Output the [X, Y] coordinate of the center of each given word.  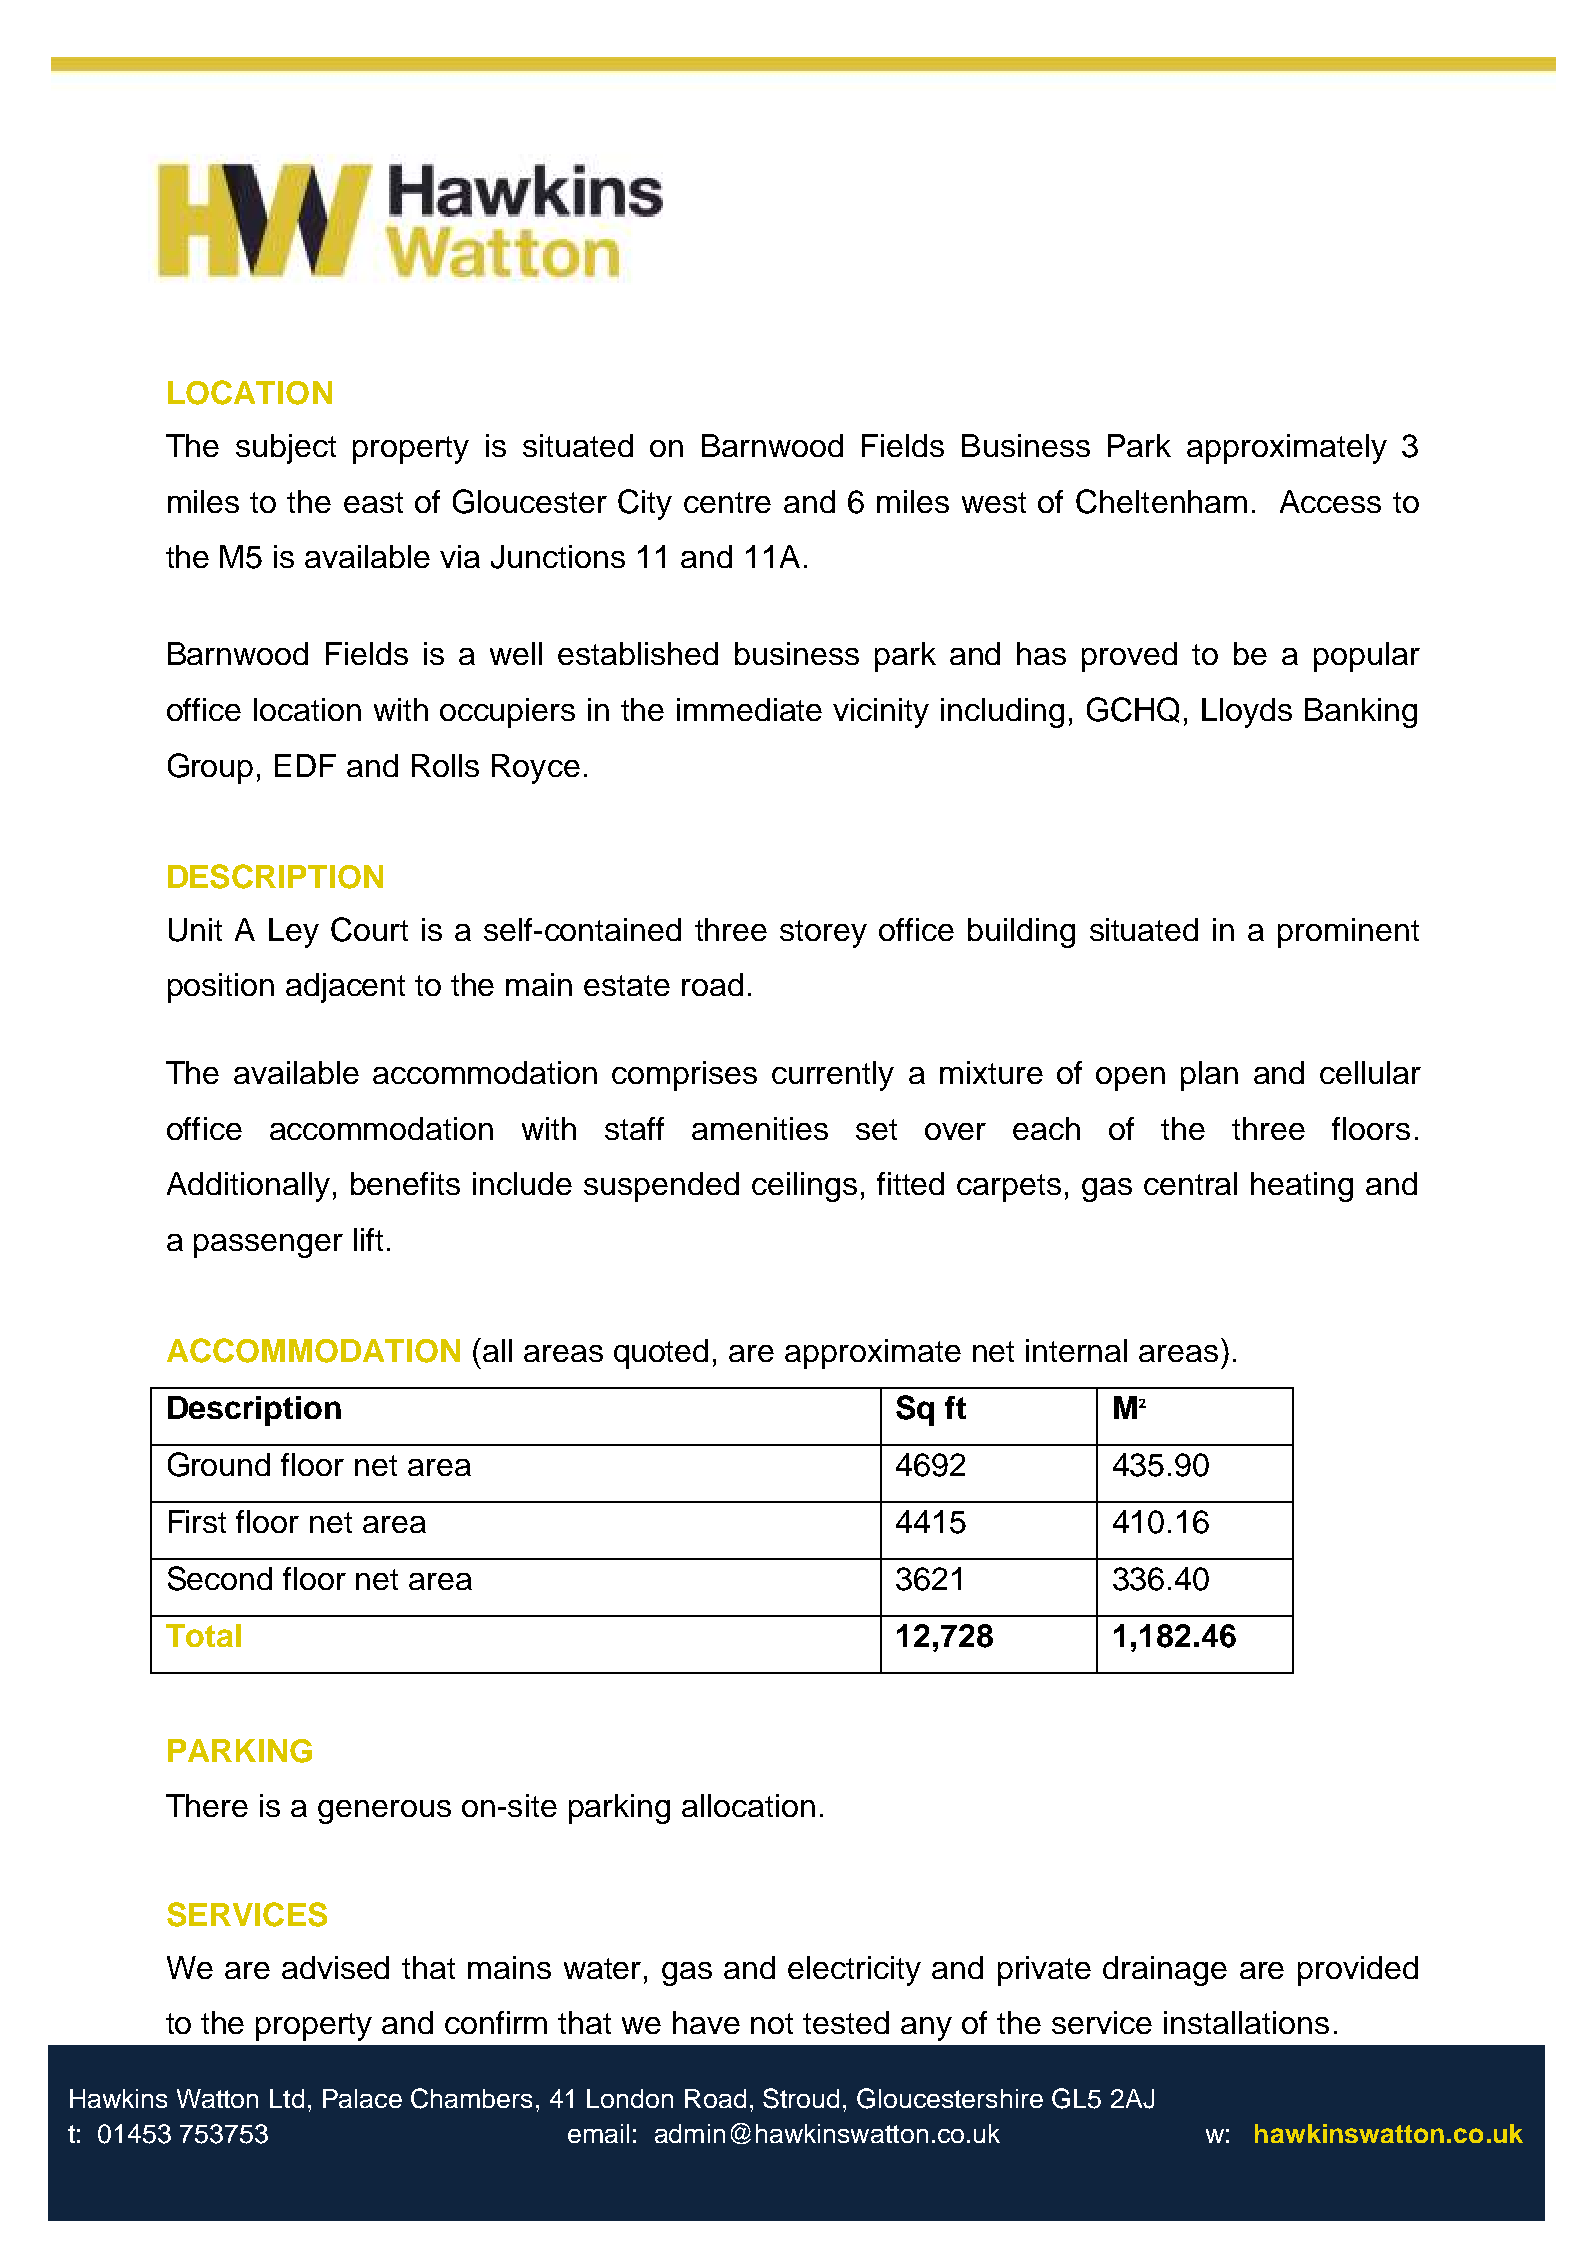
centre [727, 502]
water [602, 1968]
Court [369, 929]
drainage [1165, 1971]
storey [823, 934]
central [1190, 1183]
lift [368, 1239]
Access [1330, 501]
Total [203, 1635]
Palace [362, 2098]
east [373, 502]
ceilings [804, 1187]
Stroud [801, 2098]
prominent [1348, 933]
